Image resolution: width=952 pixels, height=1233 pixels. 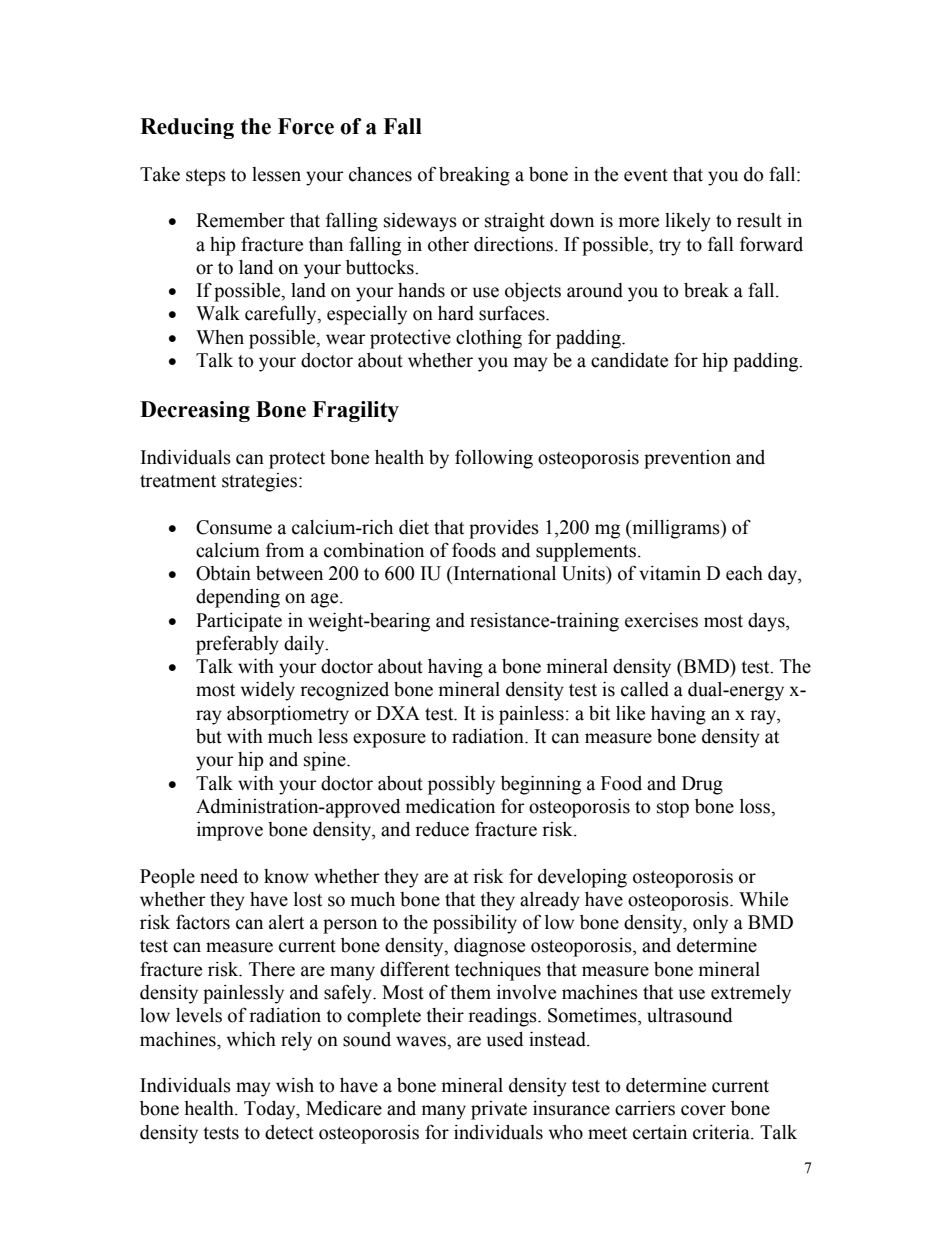 What do you see at coordinates (702, 785) in the document?
I see `Drug` at bounding box center [702, 785].
